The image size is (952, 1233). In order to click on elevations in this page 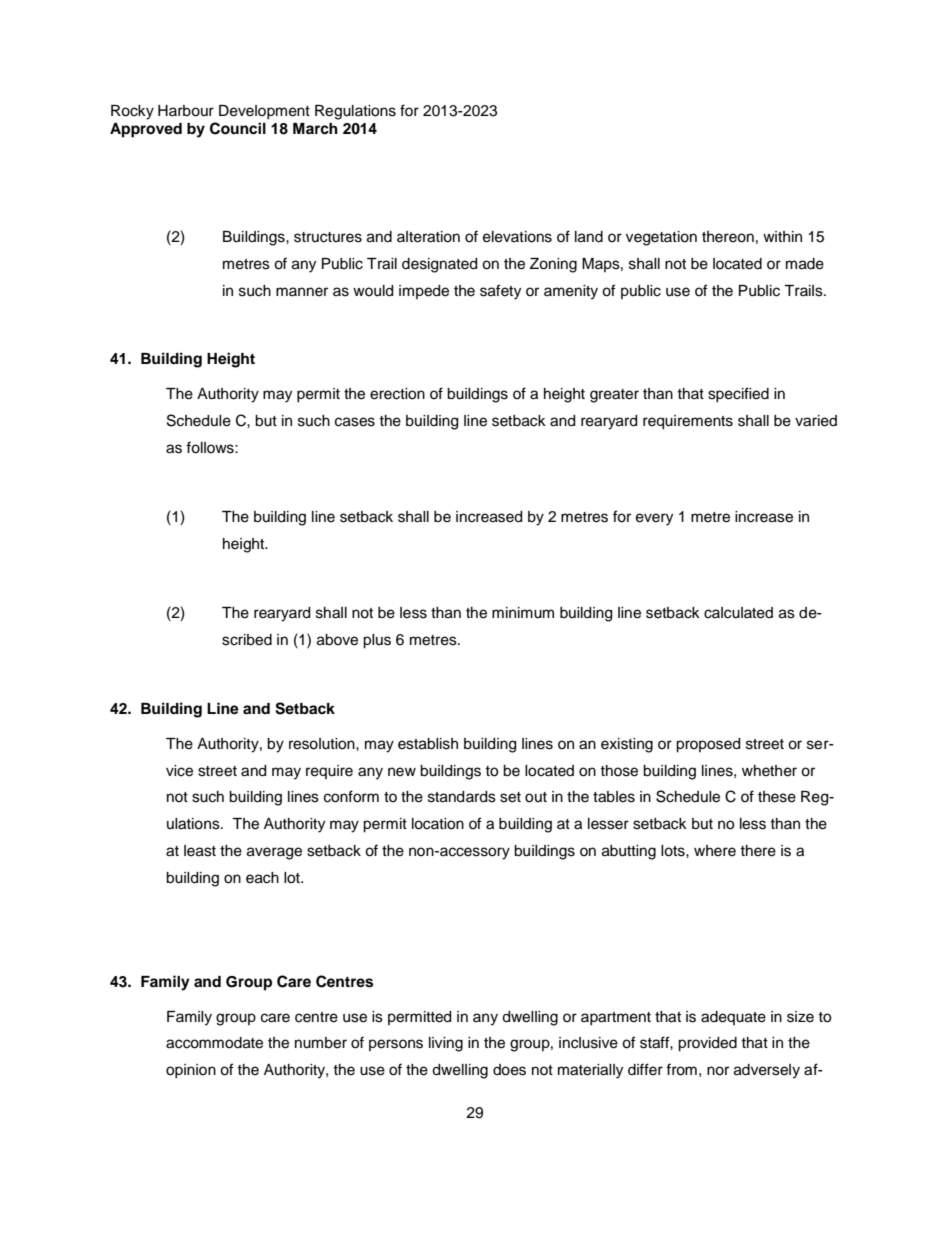, I will do `click(517, 237)`.
